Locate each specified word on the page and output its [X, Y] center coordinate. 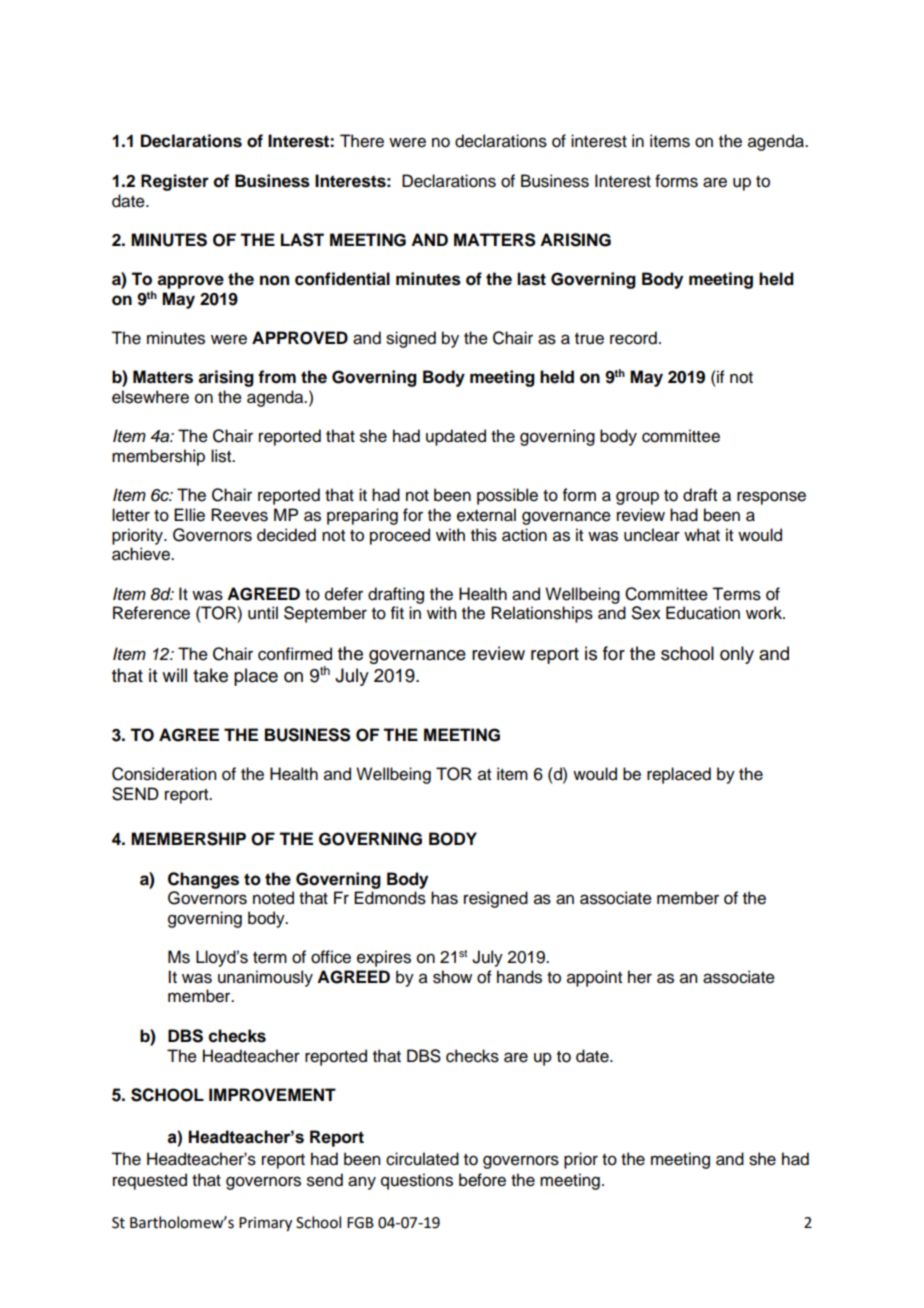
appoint [594, 978]
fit [397, 612]
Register [175, 182]
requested [150, 1181]
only [737, 655]
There [362, 141]
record [633, 338]
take [210, 675]
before [482, 1180]
